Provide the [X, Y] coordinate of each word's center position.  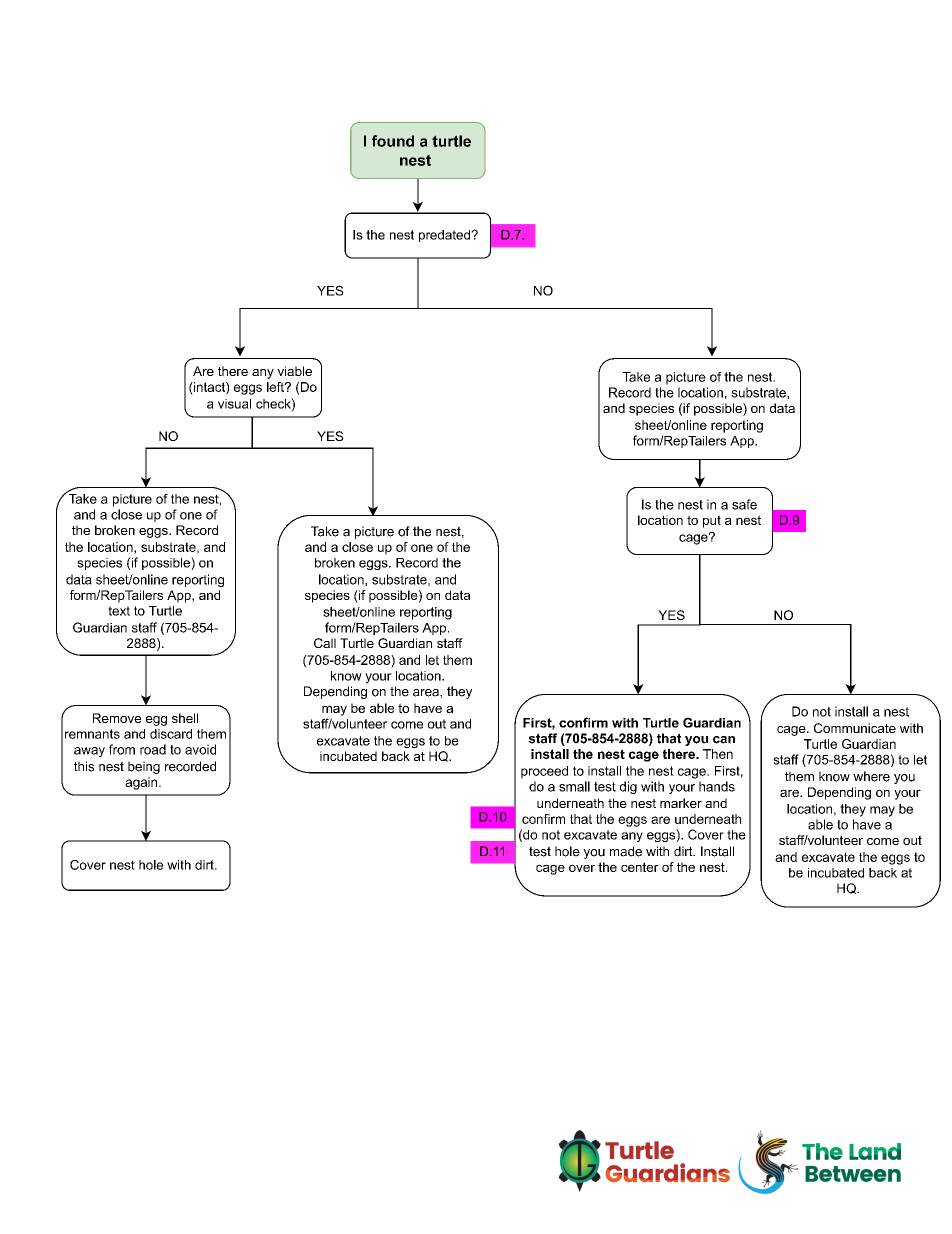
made [626, 851]
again [142, 783]
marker [681, 803]
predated [445, 236]
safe [744, 504]
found [393, 141]
